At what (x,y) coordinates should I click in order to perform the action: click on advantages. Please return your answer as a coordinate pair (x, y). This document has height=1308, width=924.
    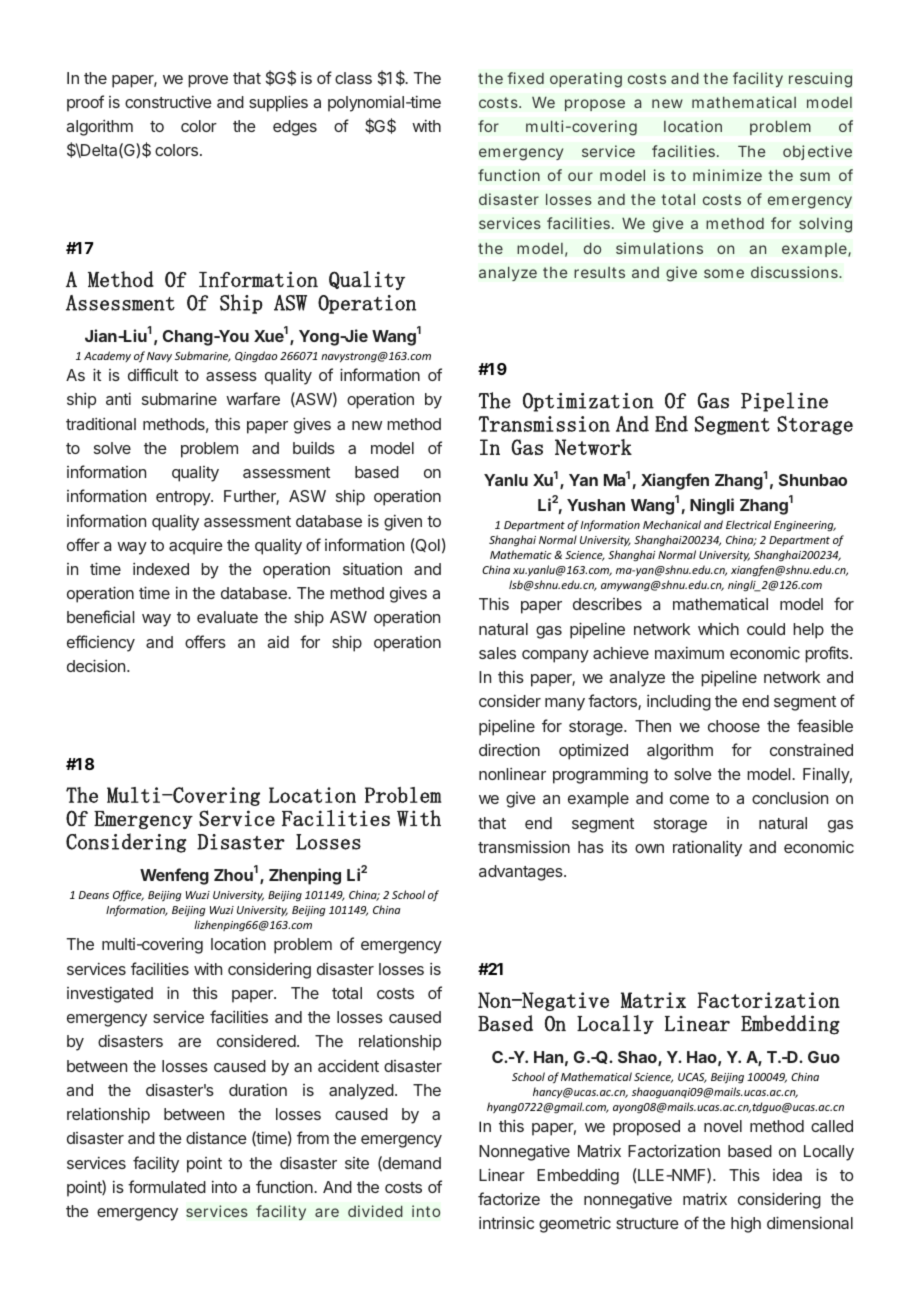
    Looking at the image, I should click on (522, 873).
